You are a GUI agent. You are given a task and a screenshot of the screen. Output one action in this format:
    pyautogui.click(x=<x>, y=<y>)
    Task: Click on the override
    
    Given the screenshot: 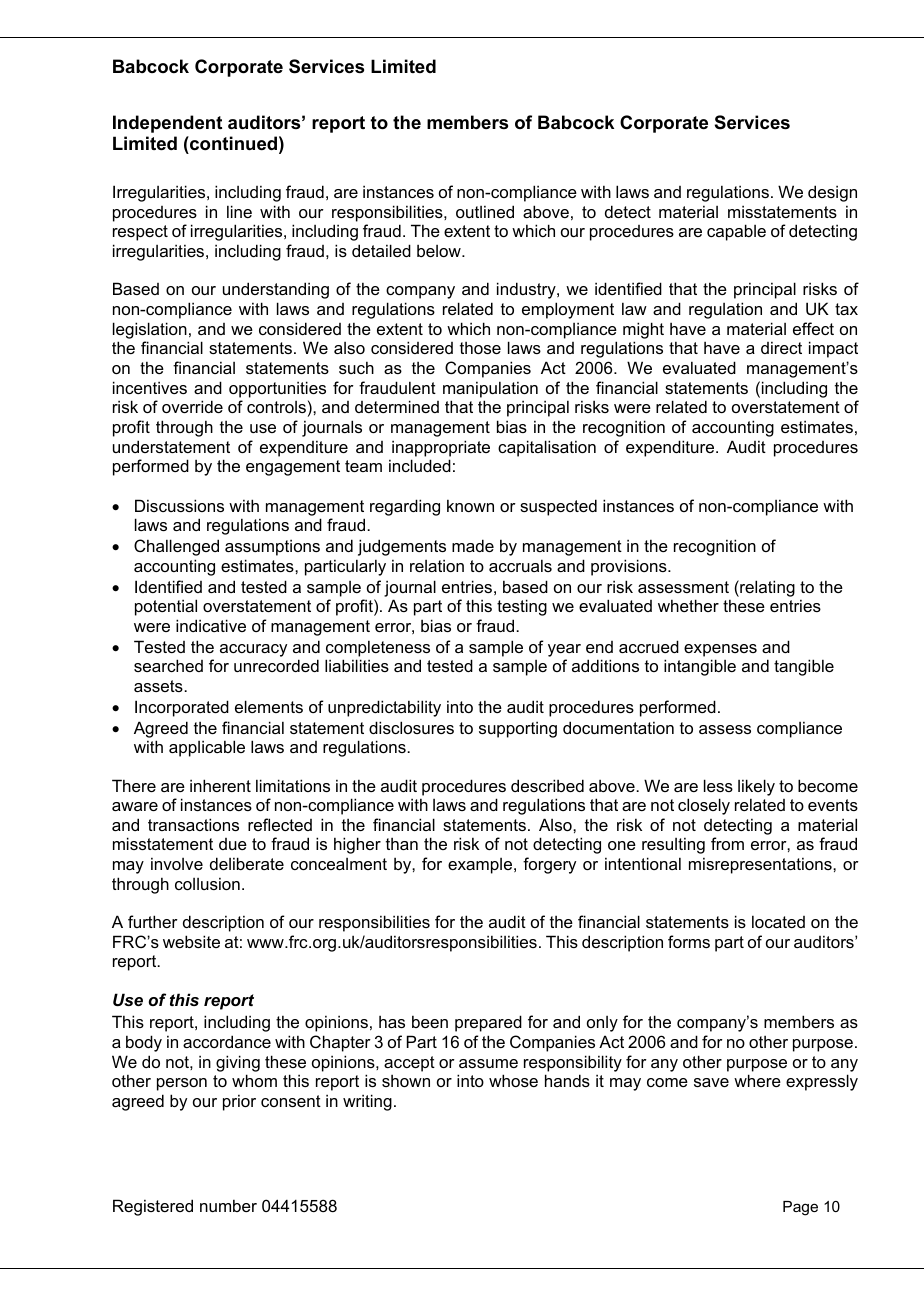 What is the action you would take?
    pyautogui.click(x=192, y=406)
